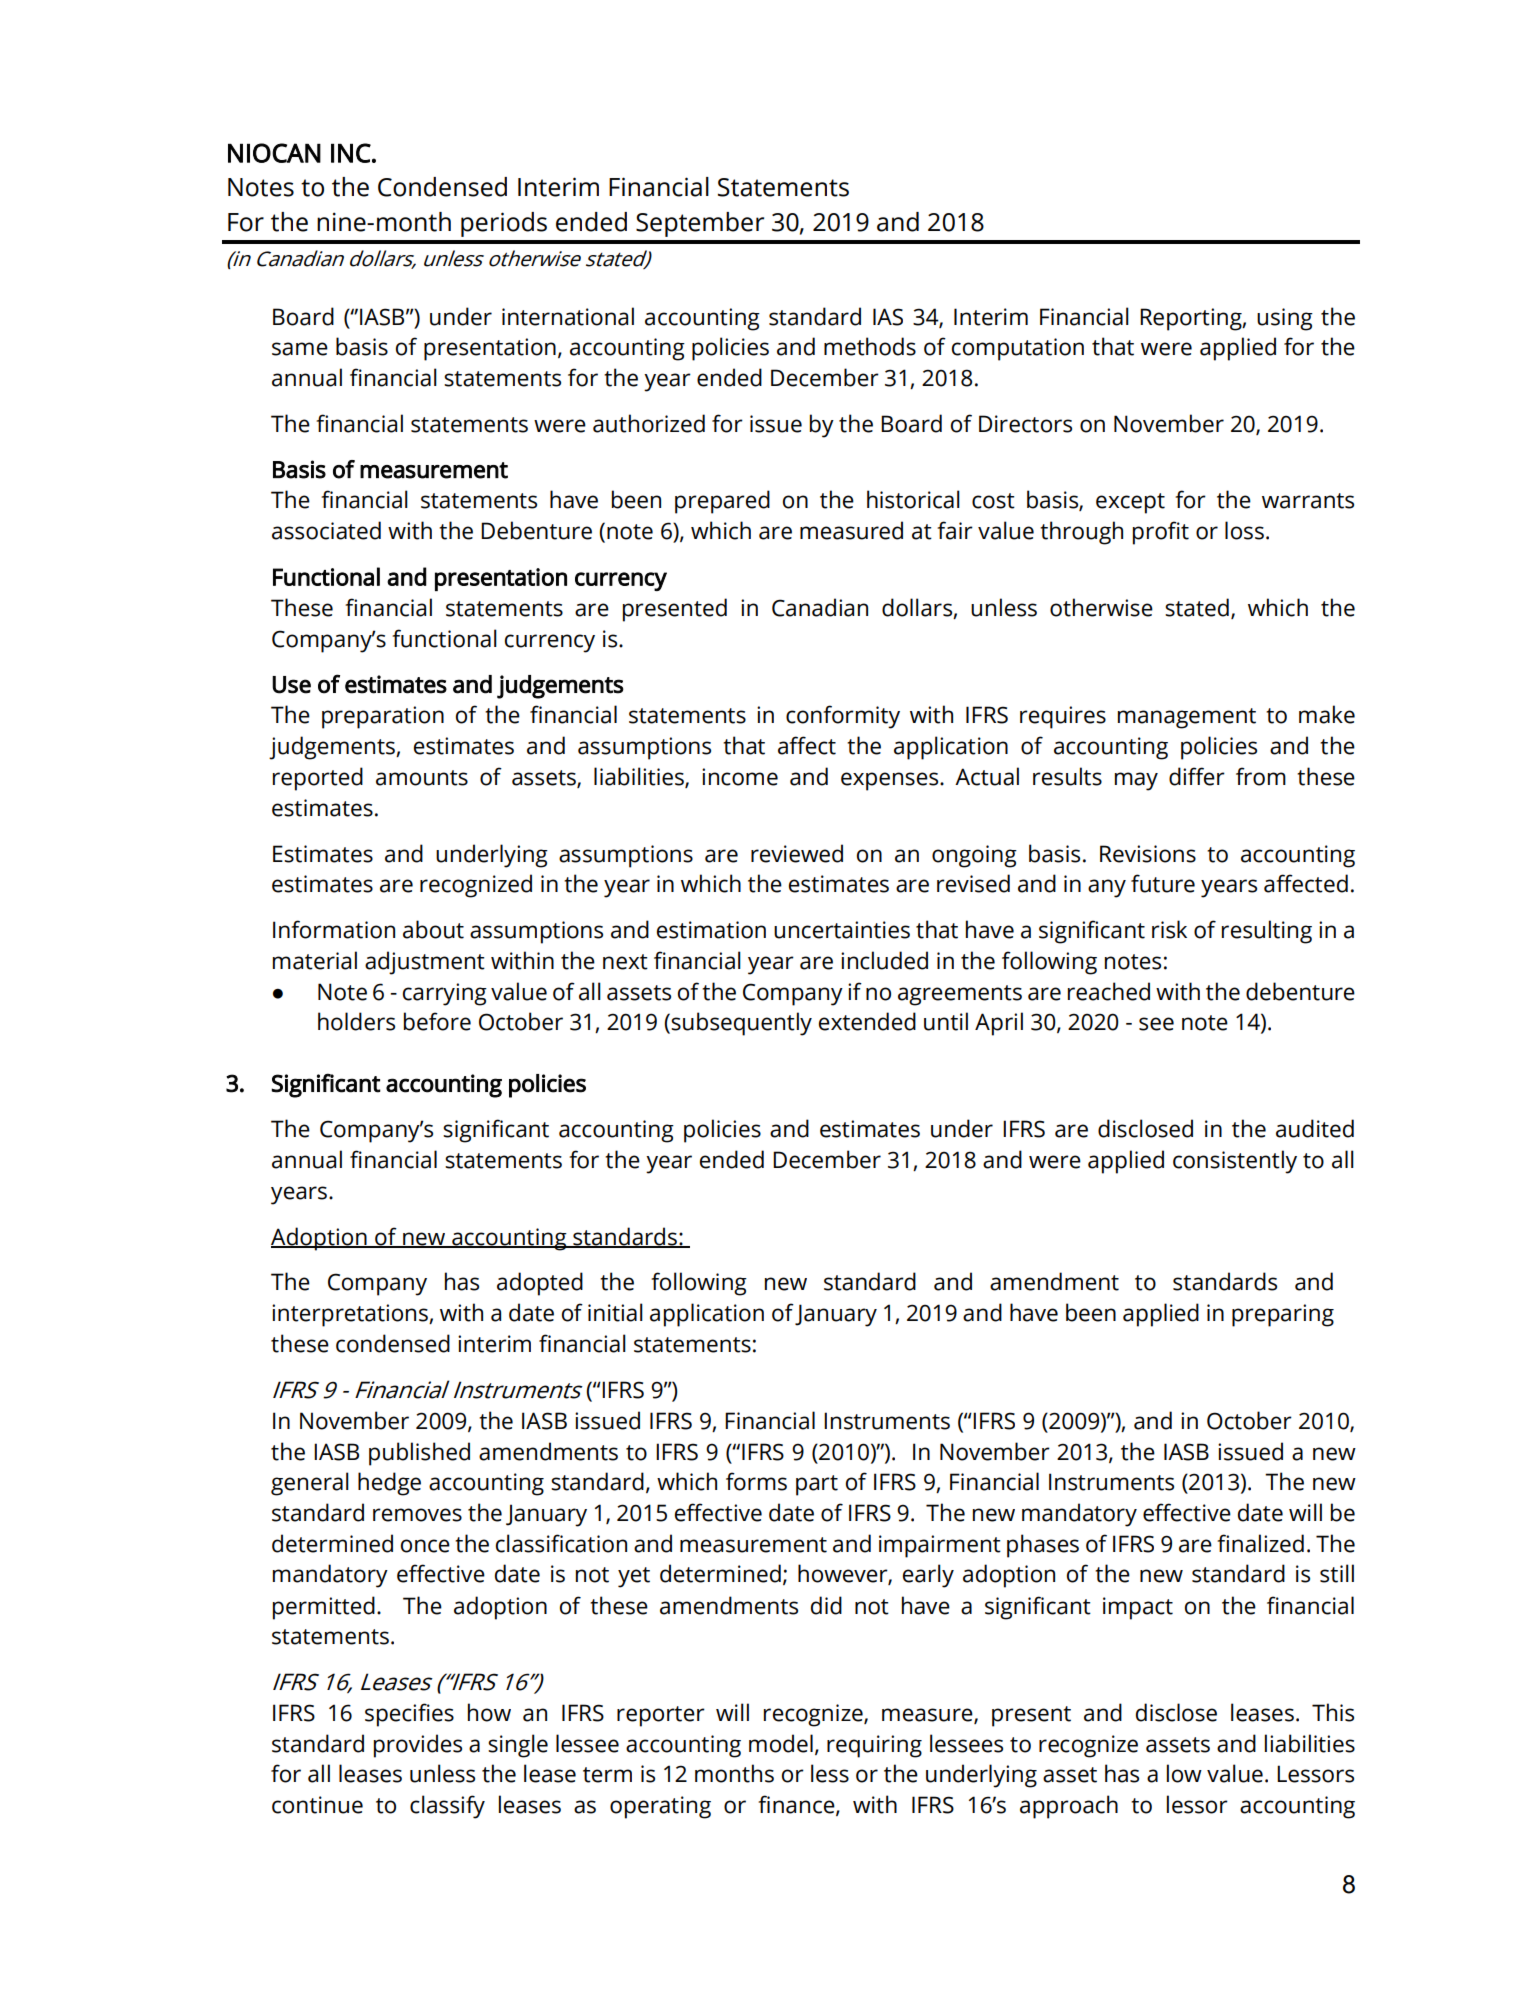 This image has height=1989, width=1537. Describe the element at coordinates (740, 1024) in the image. I see `subsequently` at that location.
